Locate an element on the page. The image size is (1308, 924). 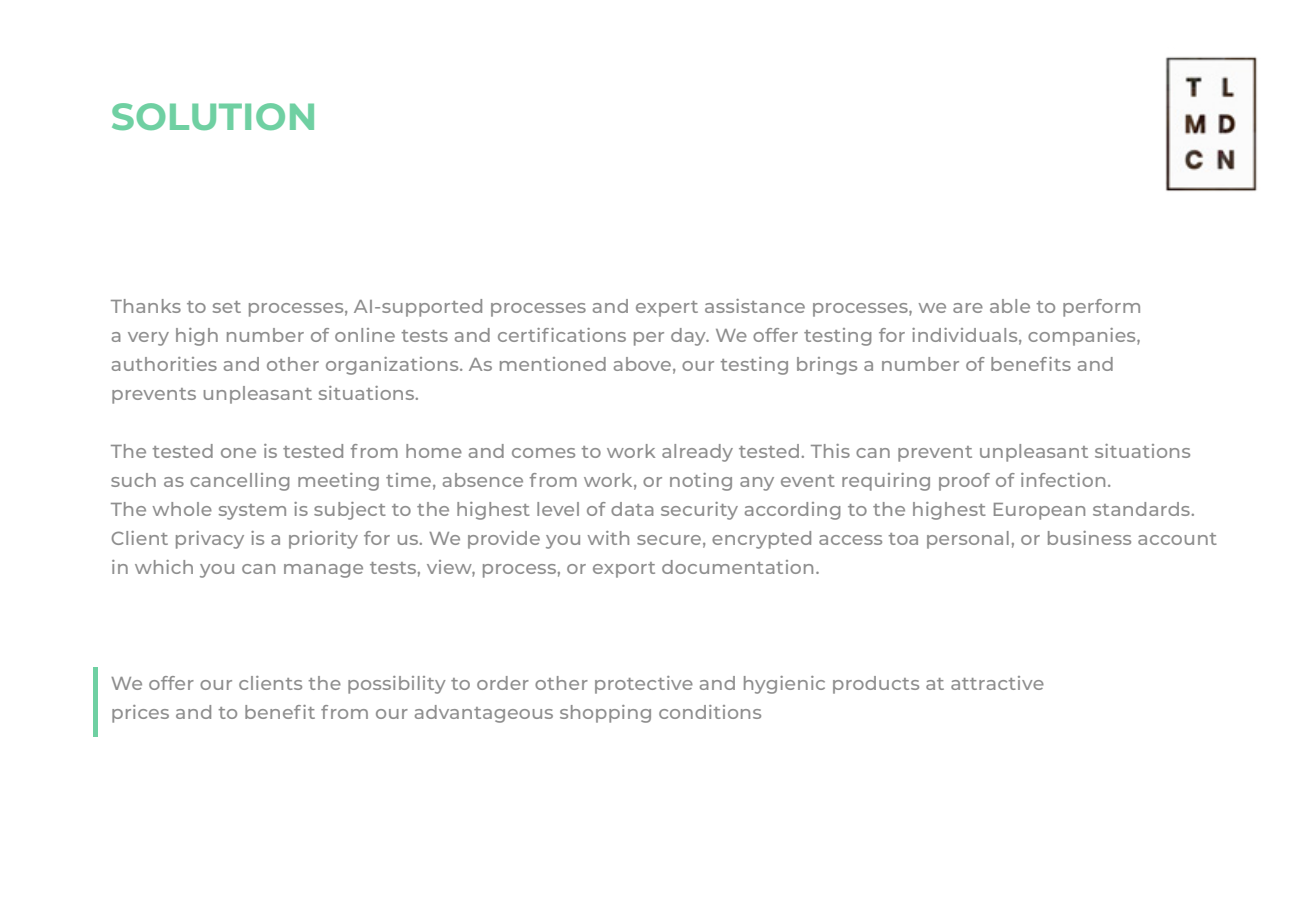
SOLUTION is located at coordinates (213, 116).
